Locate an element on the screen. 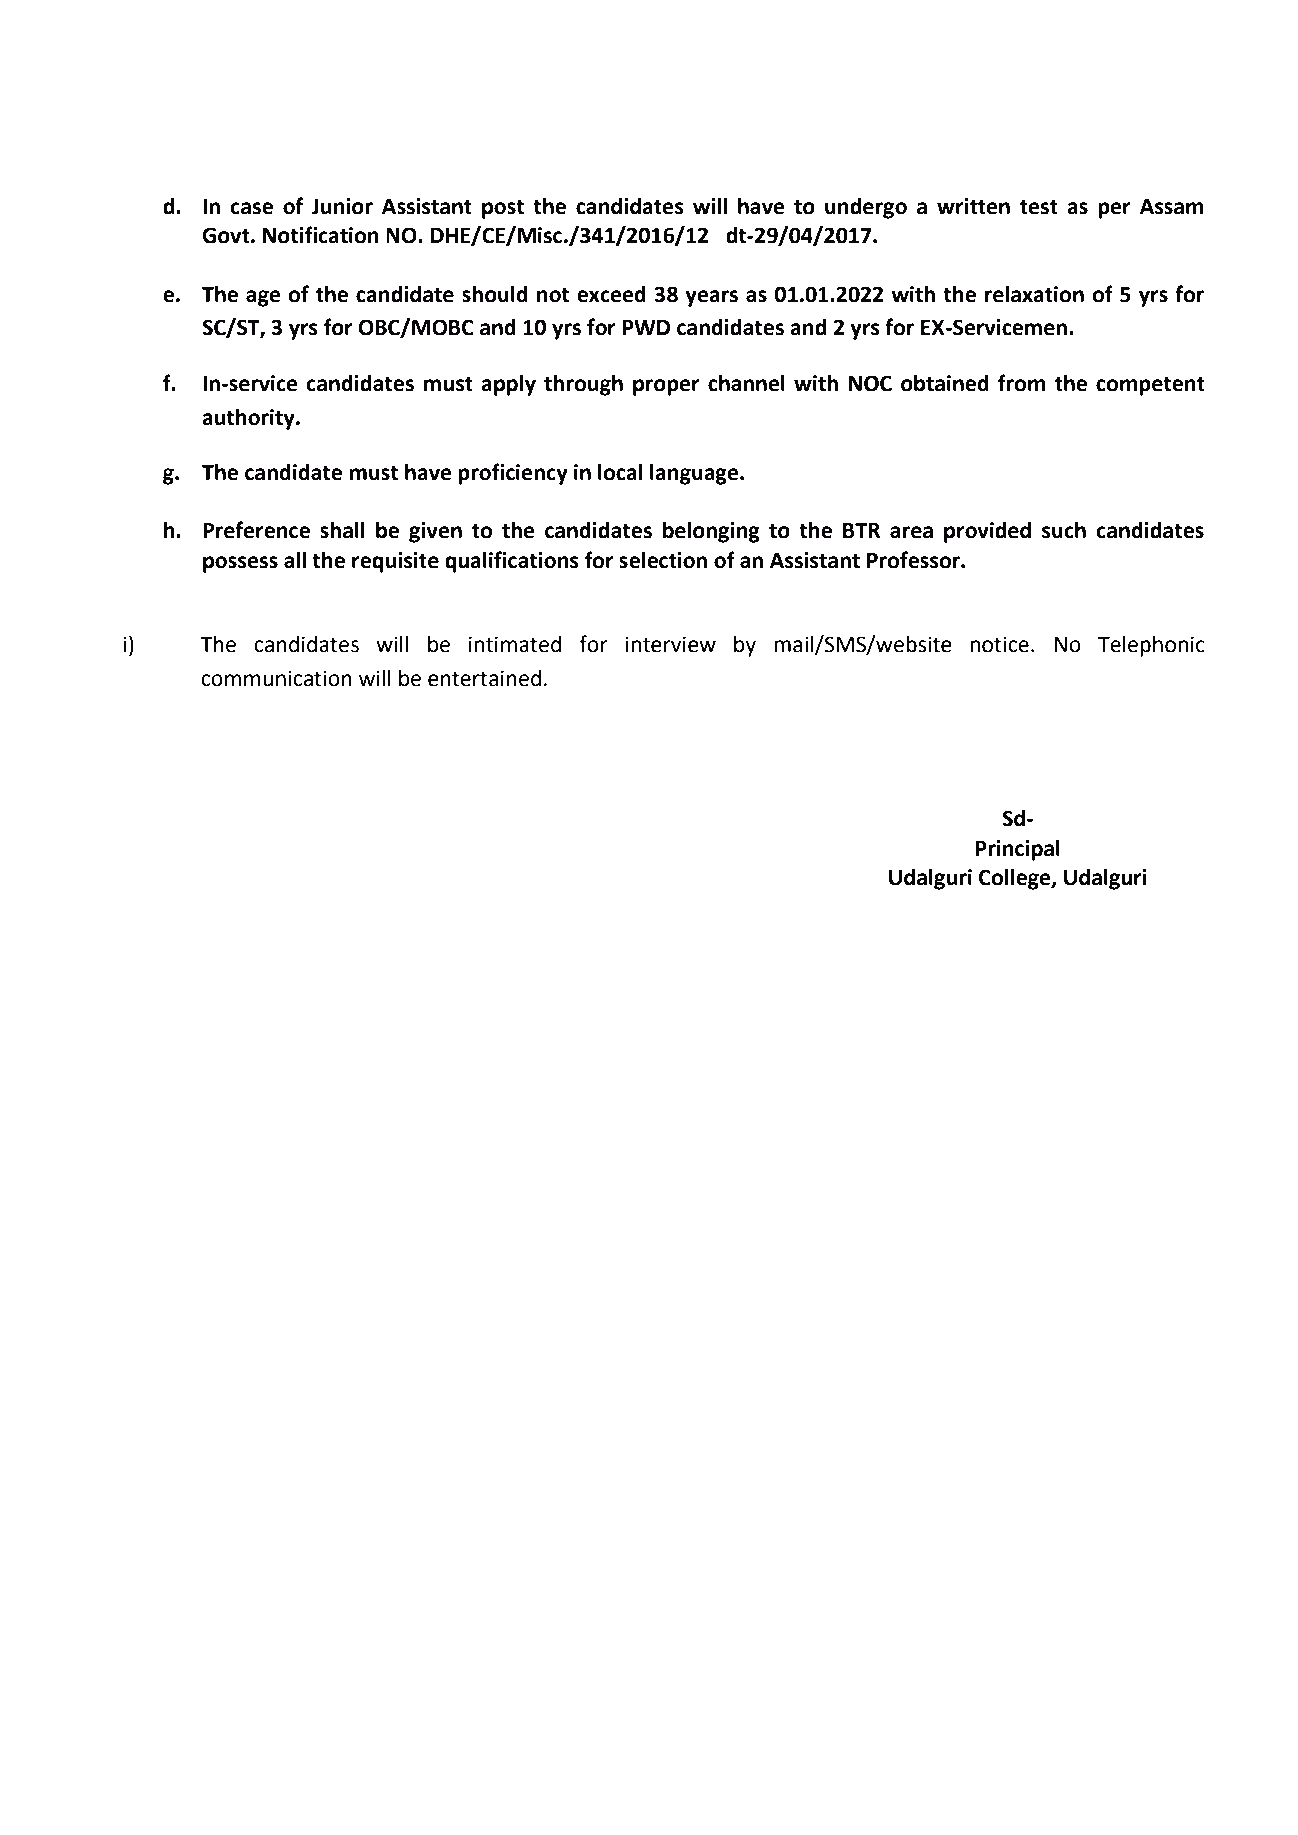  from is located at coordinates (1022, 383).
